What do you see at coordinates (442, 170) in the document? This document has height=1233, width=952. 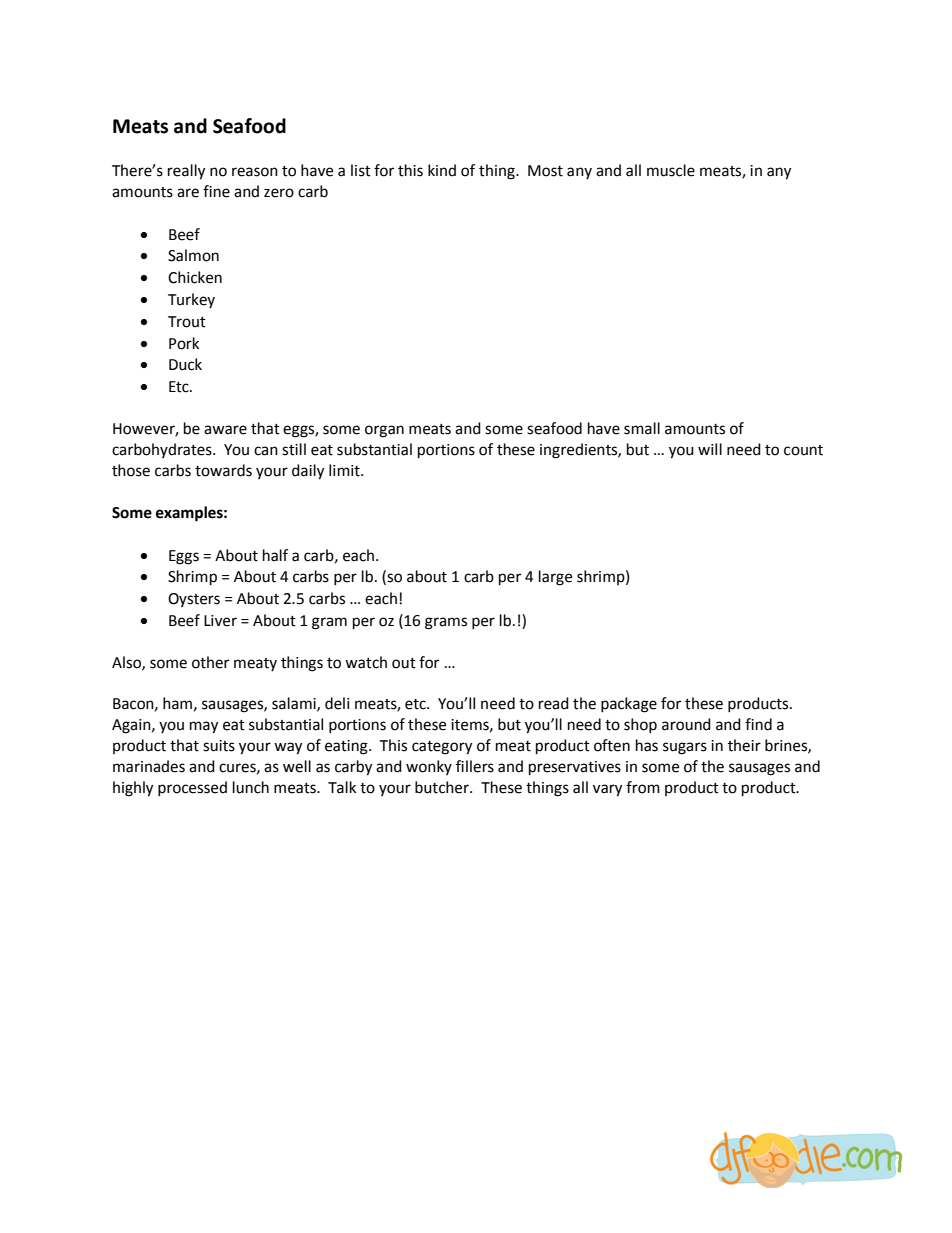 I see `kind` at bounding box center [442, 170].
